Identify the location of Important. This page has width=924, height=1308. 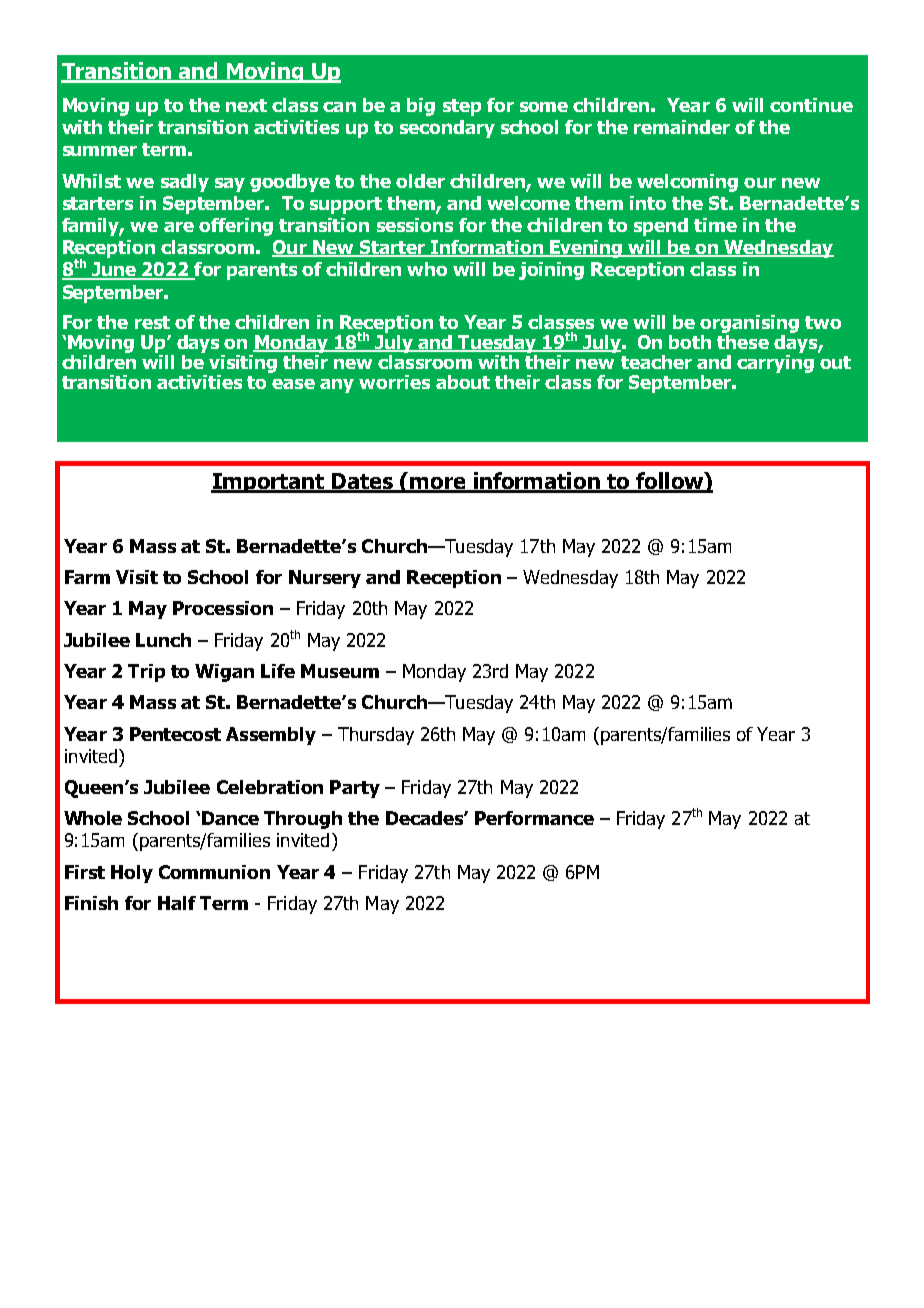
(269, 483).
